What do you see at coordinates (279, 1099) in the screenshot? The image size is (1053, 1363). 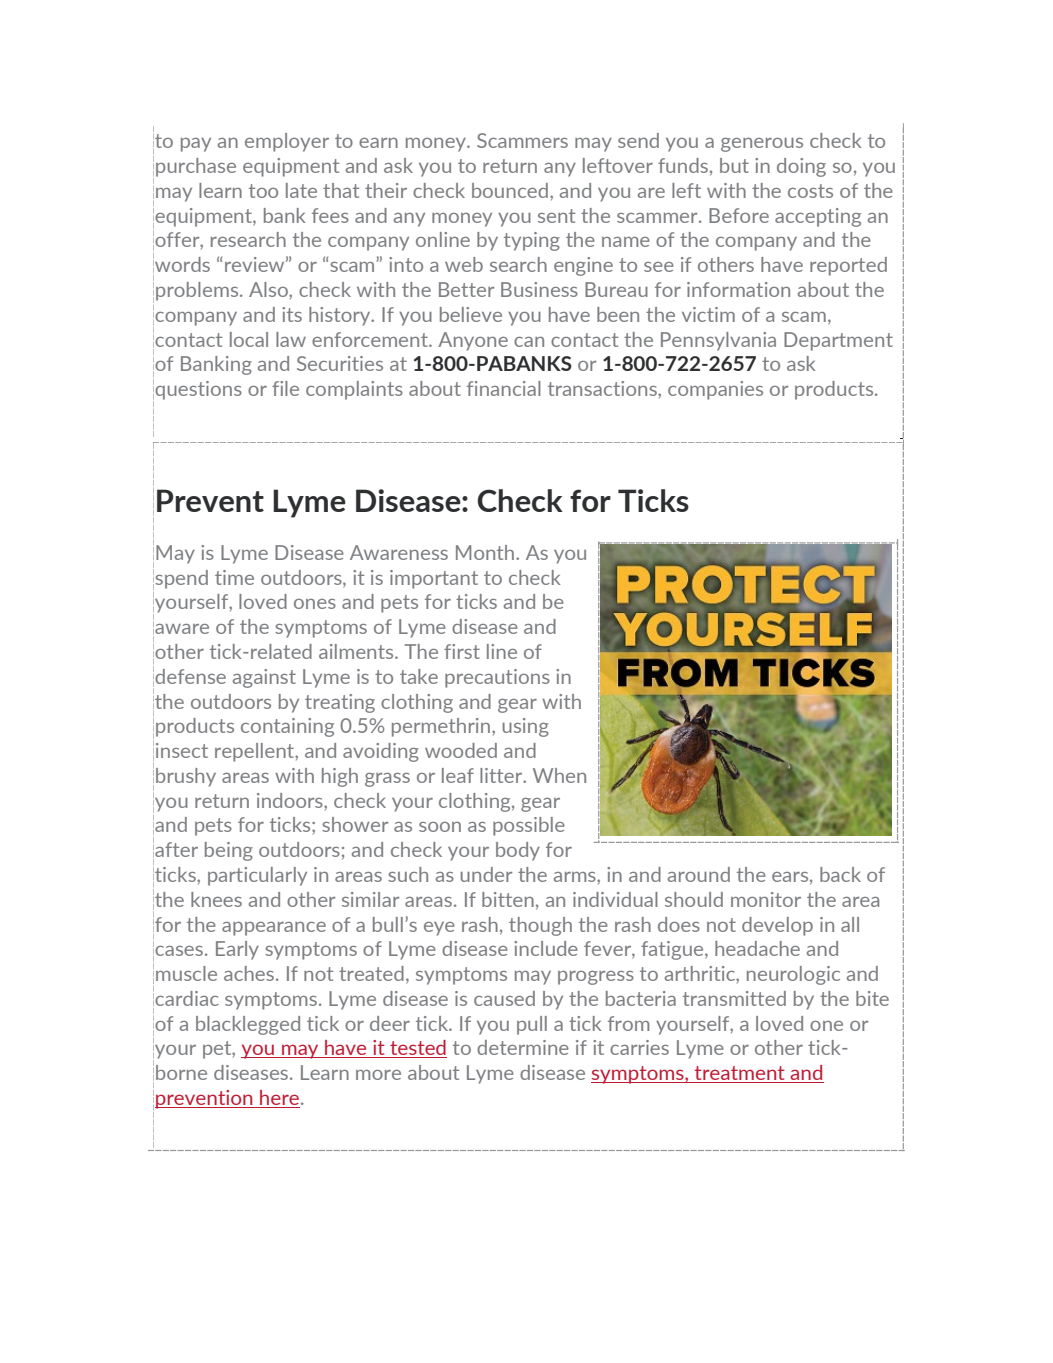 I see `here` at bounding box center [279, 1099].
